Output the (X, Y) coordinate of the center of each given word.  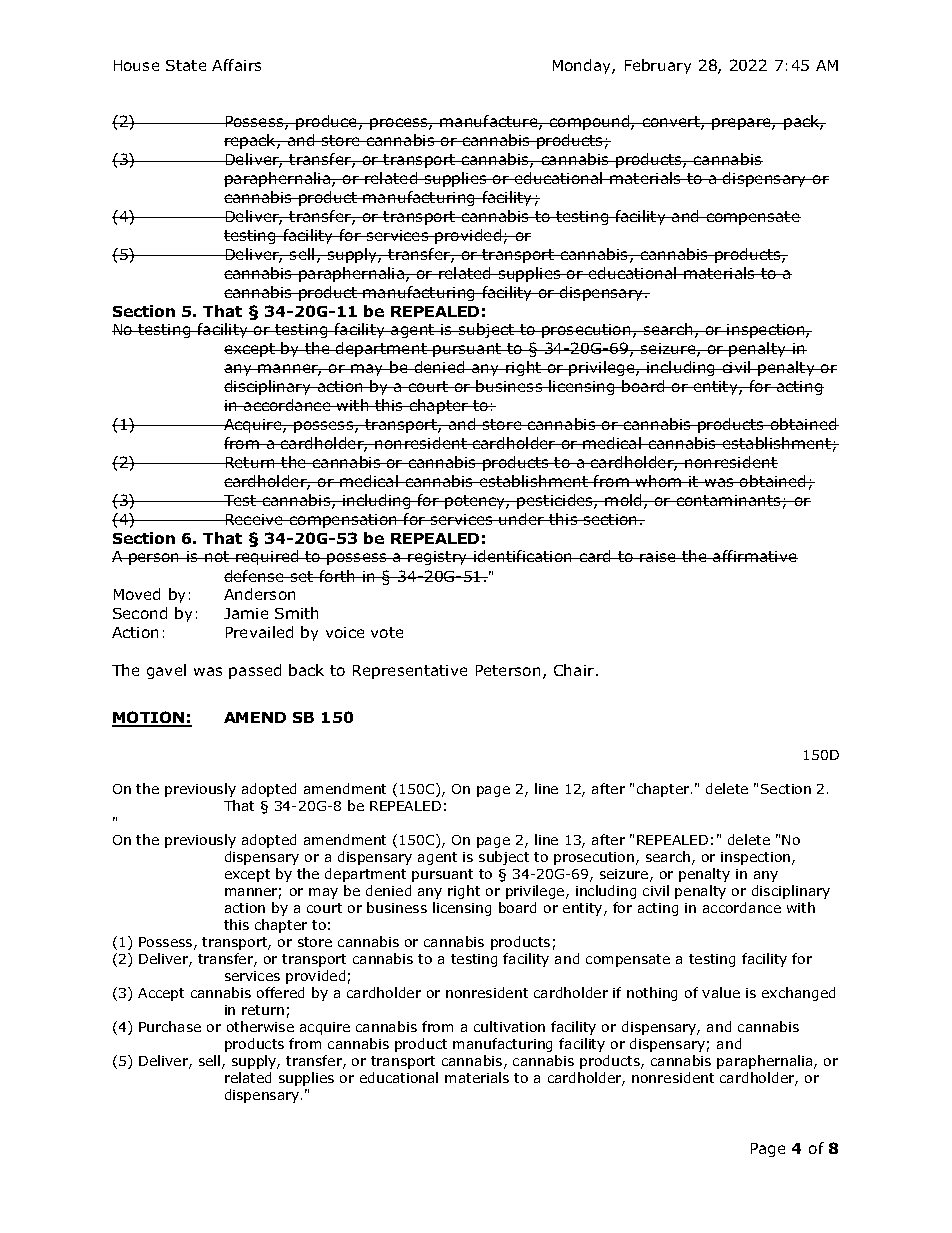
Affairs (236, 65)
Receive (254, 519)
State (186, 65)
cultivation (509, 1026)
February (658, 66)
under (522, 519)
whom (659, 481)
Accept (161, 994)
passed (255, 671)
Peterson (508, 670)
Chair (575, 670)
